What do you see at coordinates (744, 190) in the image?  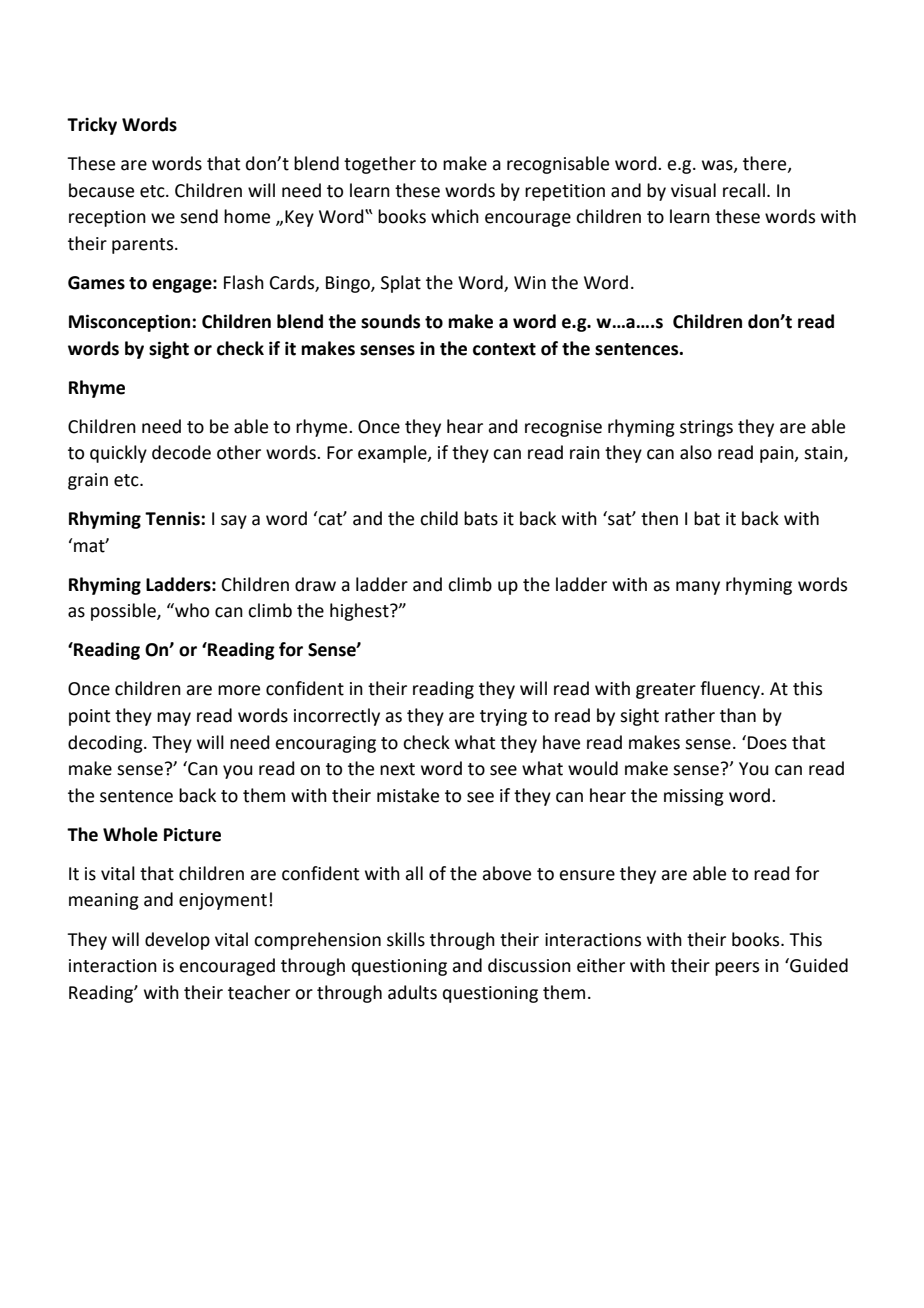 I see `recall` at bounding box center [744, 190].
